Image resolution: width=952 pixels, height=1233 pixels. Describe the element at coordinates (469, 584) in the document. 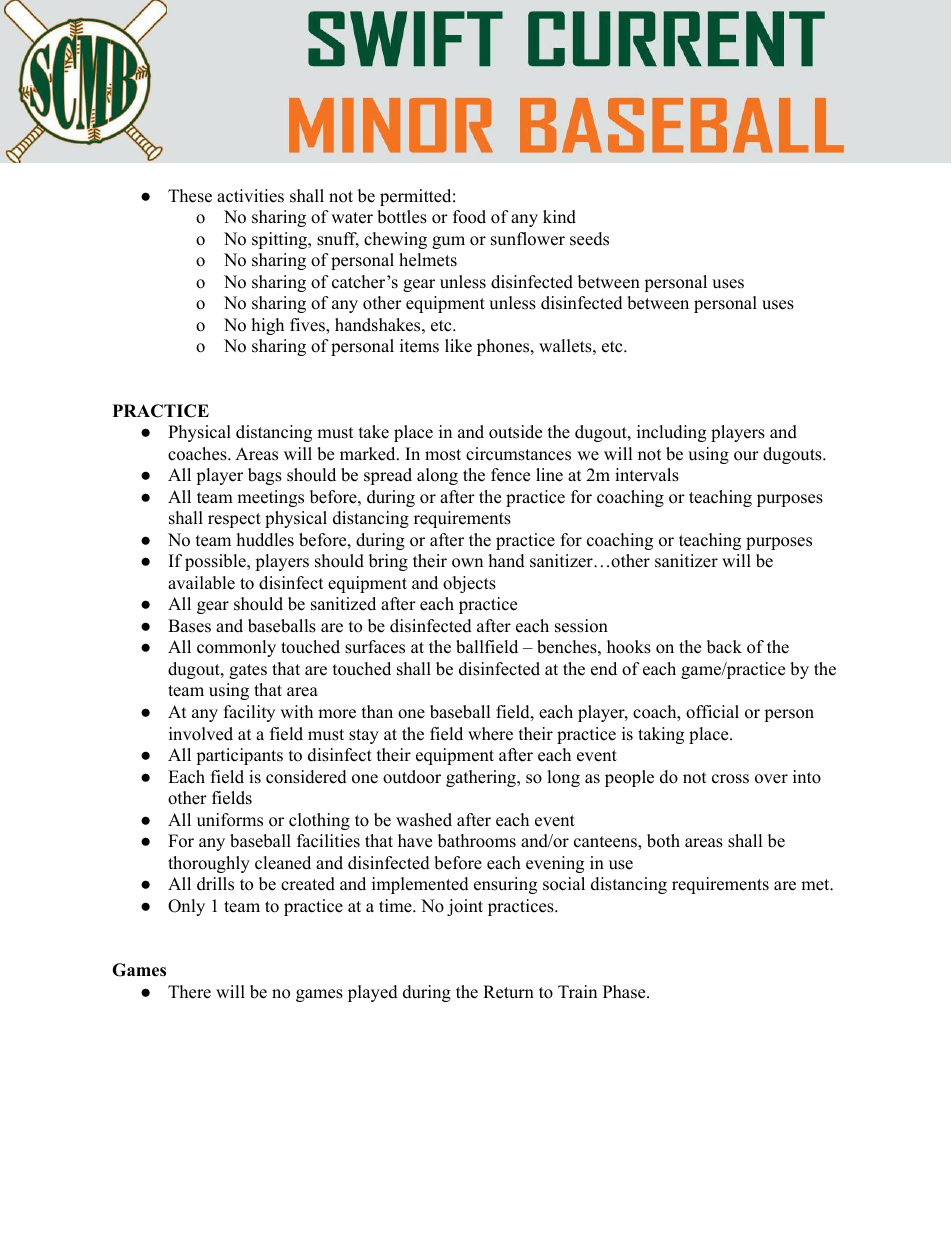

I see `objects` at that location.
